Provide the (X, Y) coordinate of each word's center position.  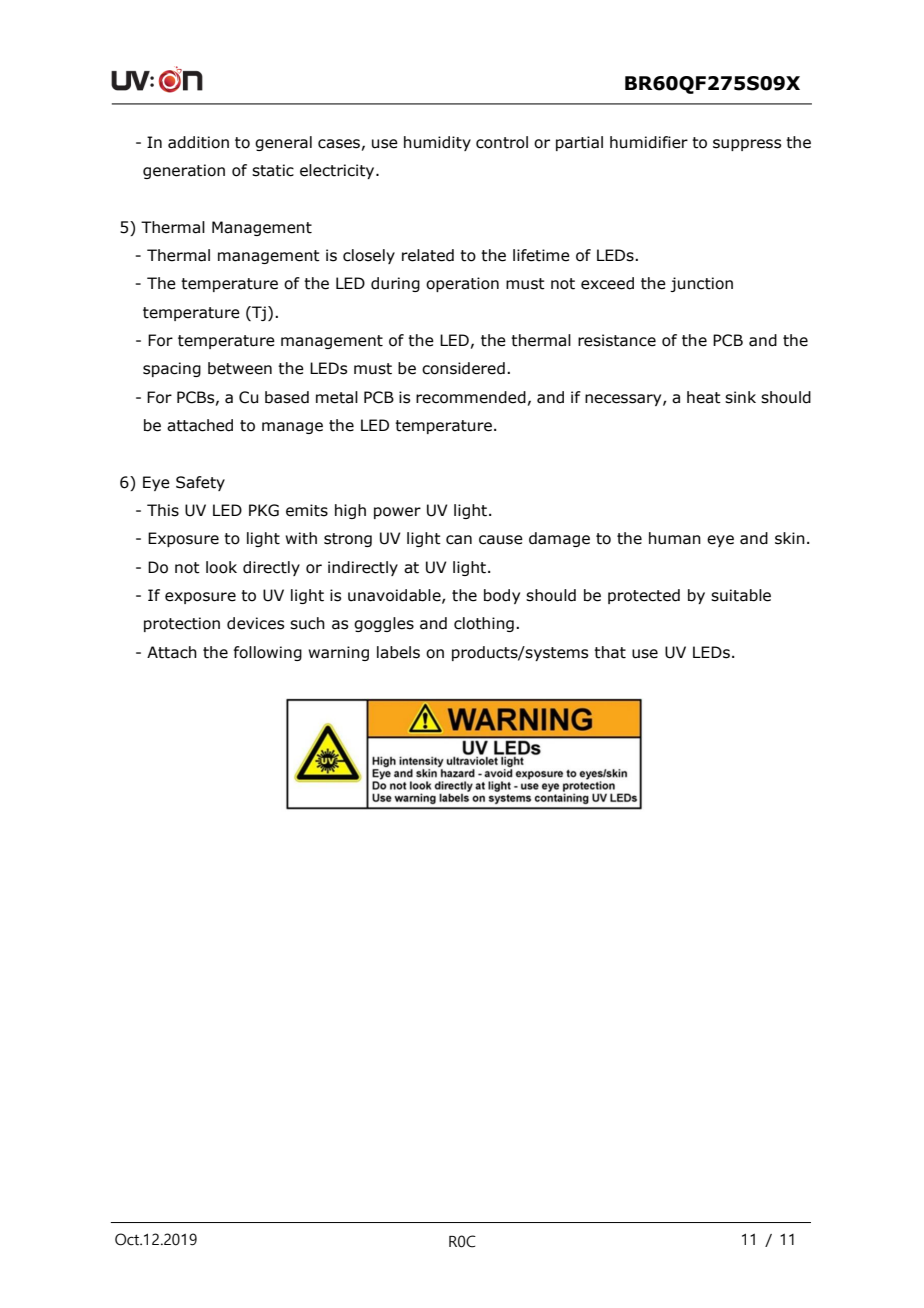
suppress (747, 145)
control (502, 142)
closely (369, 256)
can (459, 540)
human (675, 538)
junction (701, 284)
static (273, 170)
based (287, 397)
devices (255, 623)
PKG (264, 510)
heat (704, 397)
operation (462, 284)
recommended (471, 397)
